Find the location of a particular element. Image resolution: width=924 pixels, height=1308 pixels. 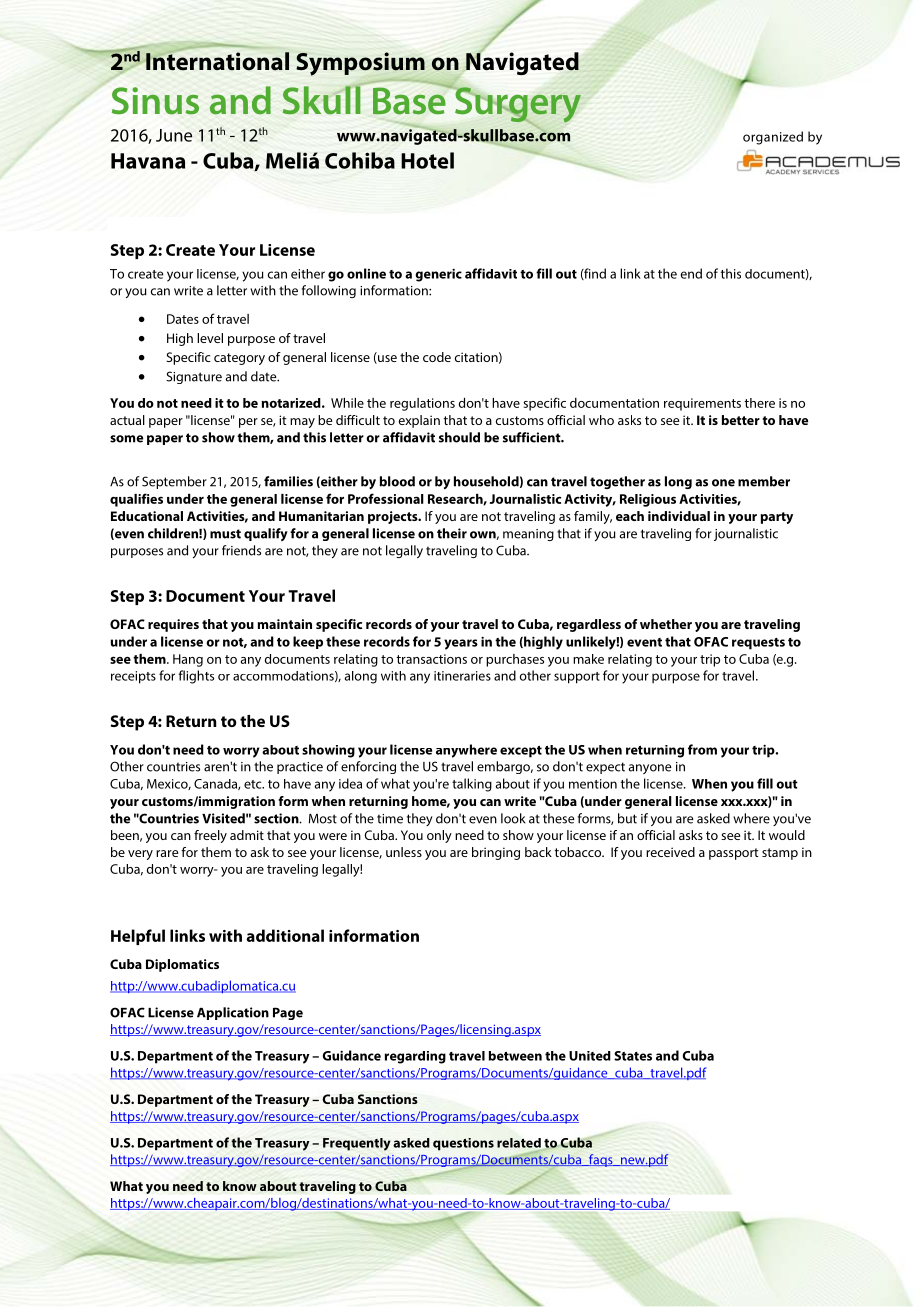

whether is located at coordinates (666, 624).
